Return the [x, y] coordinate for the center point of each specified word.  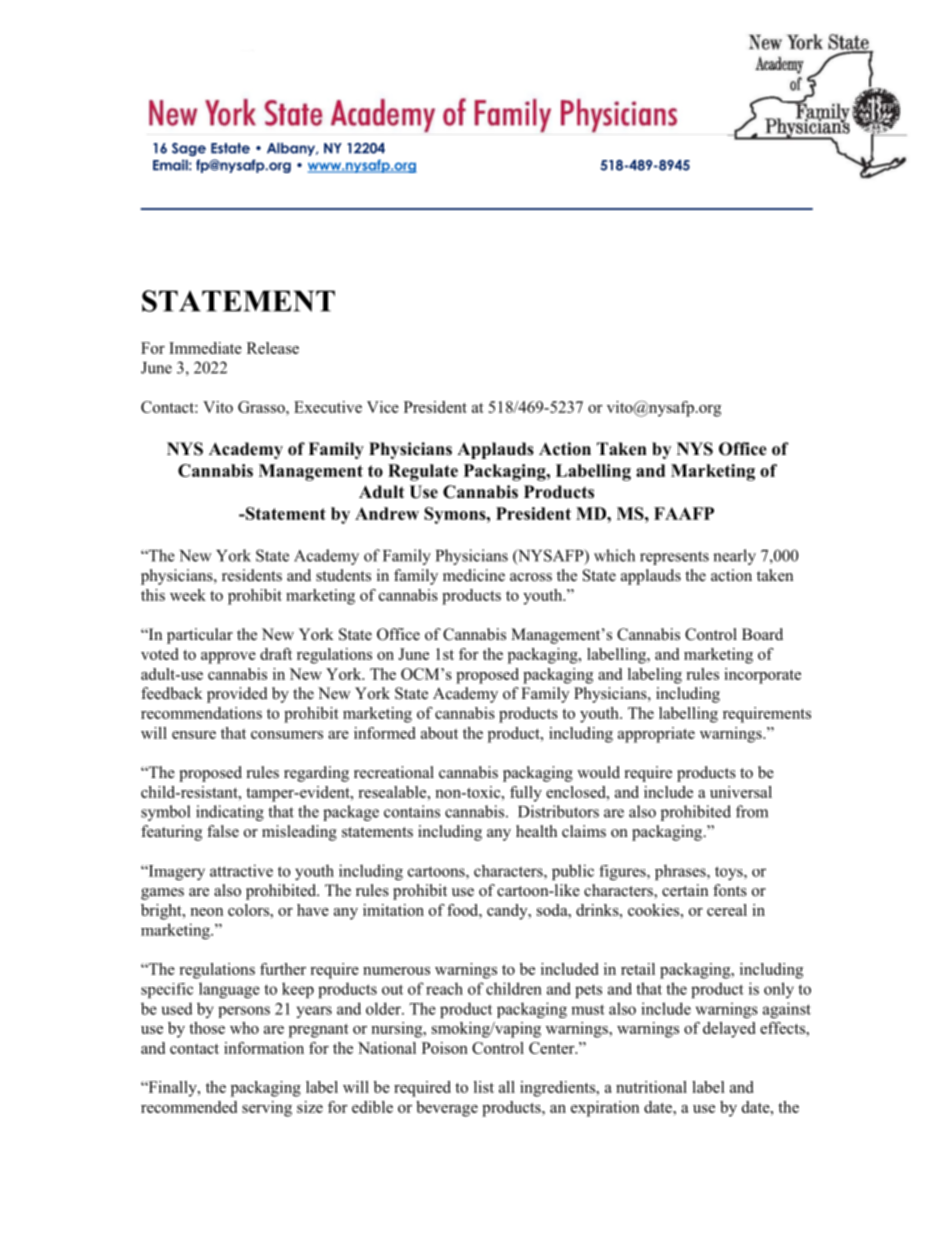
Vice [383, 407]
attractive [241, 870]
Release [273, 348]
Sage [189, 149]
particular [200, 636]
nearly [734, 557]
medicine [474, 575]
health [536, 831]
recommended [189, 1107]
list [484, 1087]
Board [762, 634]
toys [730, 873]
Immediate [205, 348]
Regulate [423, 472]
